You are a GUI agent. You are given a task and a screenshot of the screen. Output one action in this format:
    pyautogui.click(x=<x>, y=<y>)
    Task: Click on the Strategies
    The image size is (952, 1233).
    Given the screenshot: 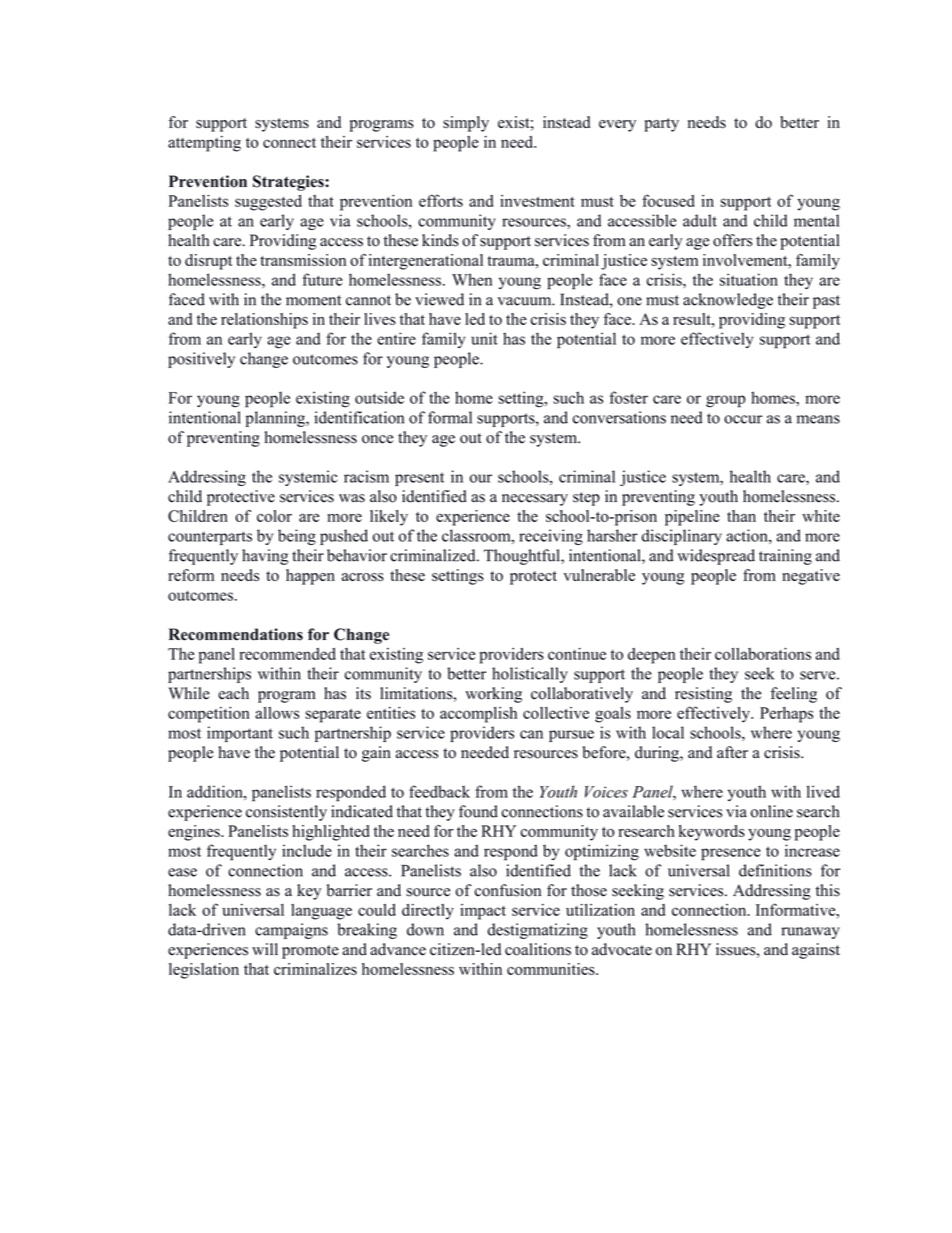 What is the action you would take?
    pyautogui.click(x=289, y=183)
